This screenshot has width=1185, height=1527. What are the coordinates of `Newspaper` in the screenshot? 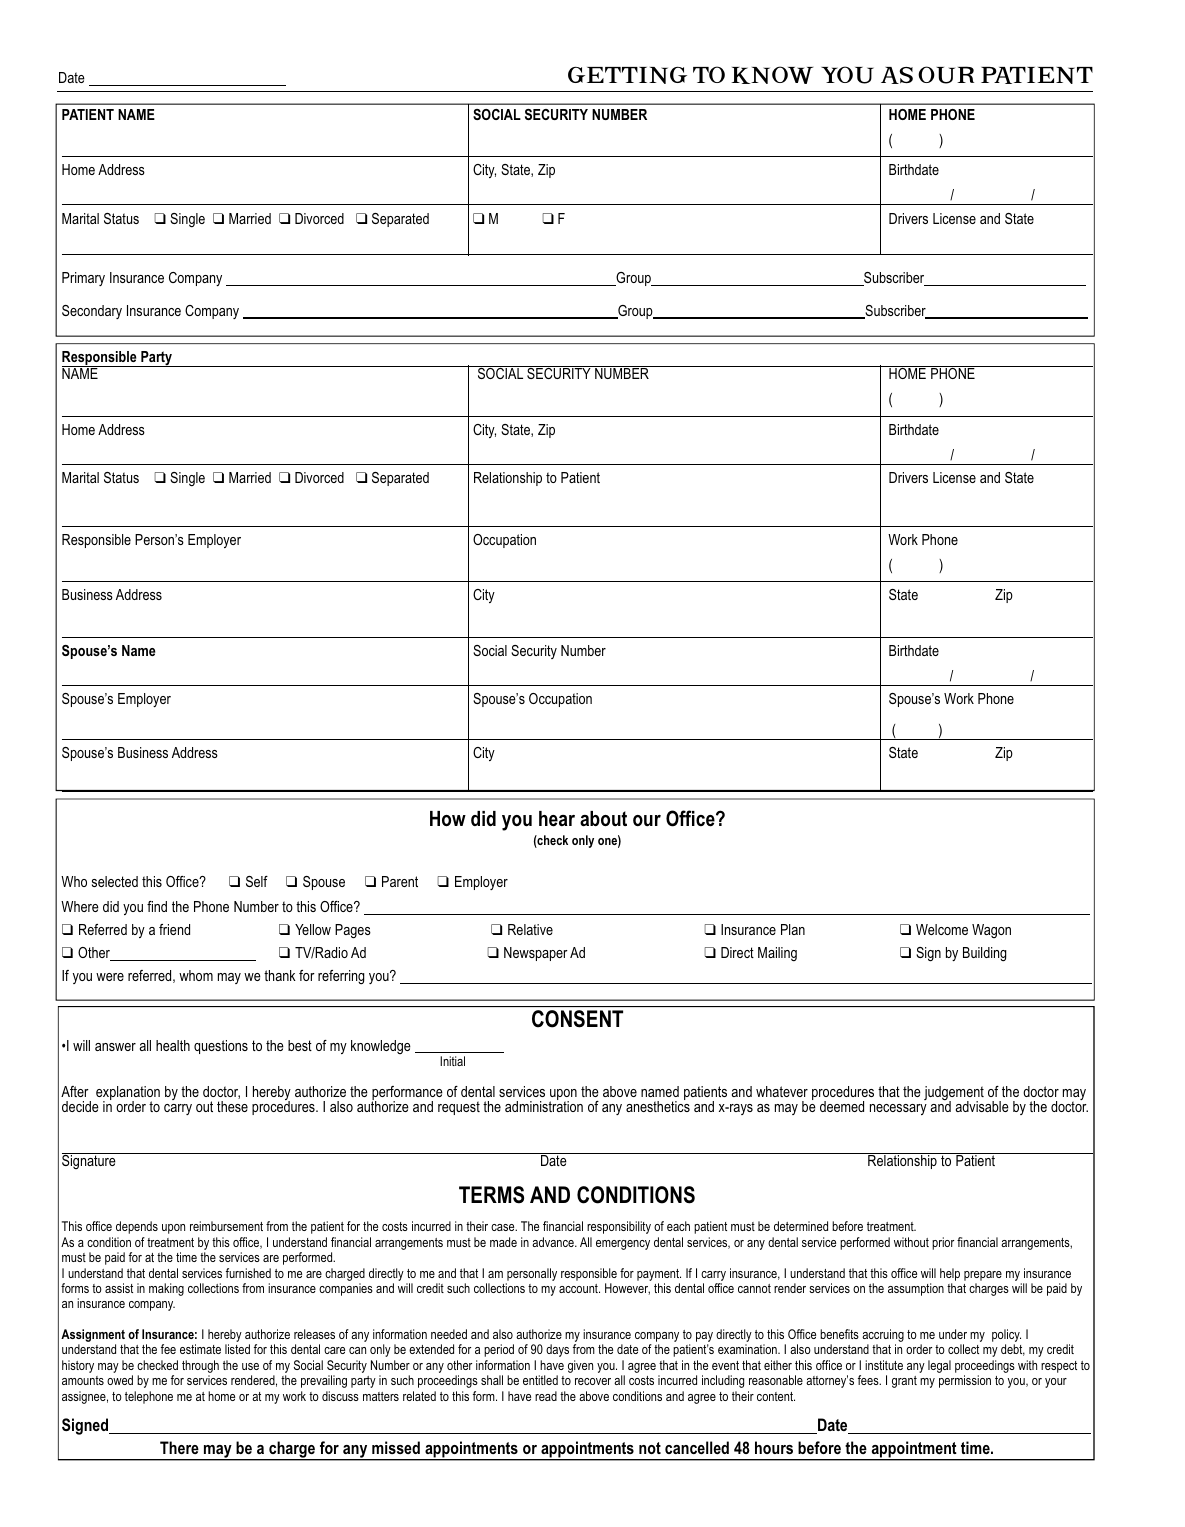 It's located at (536, 954).
